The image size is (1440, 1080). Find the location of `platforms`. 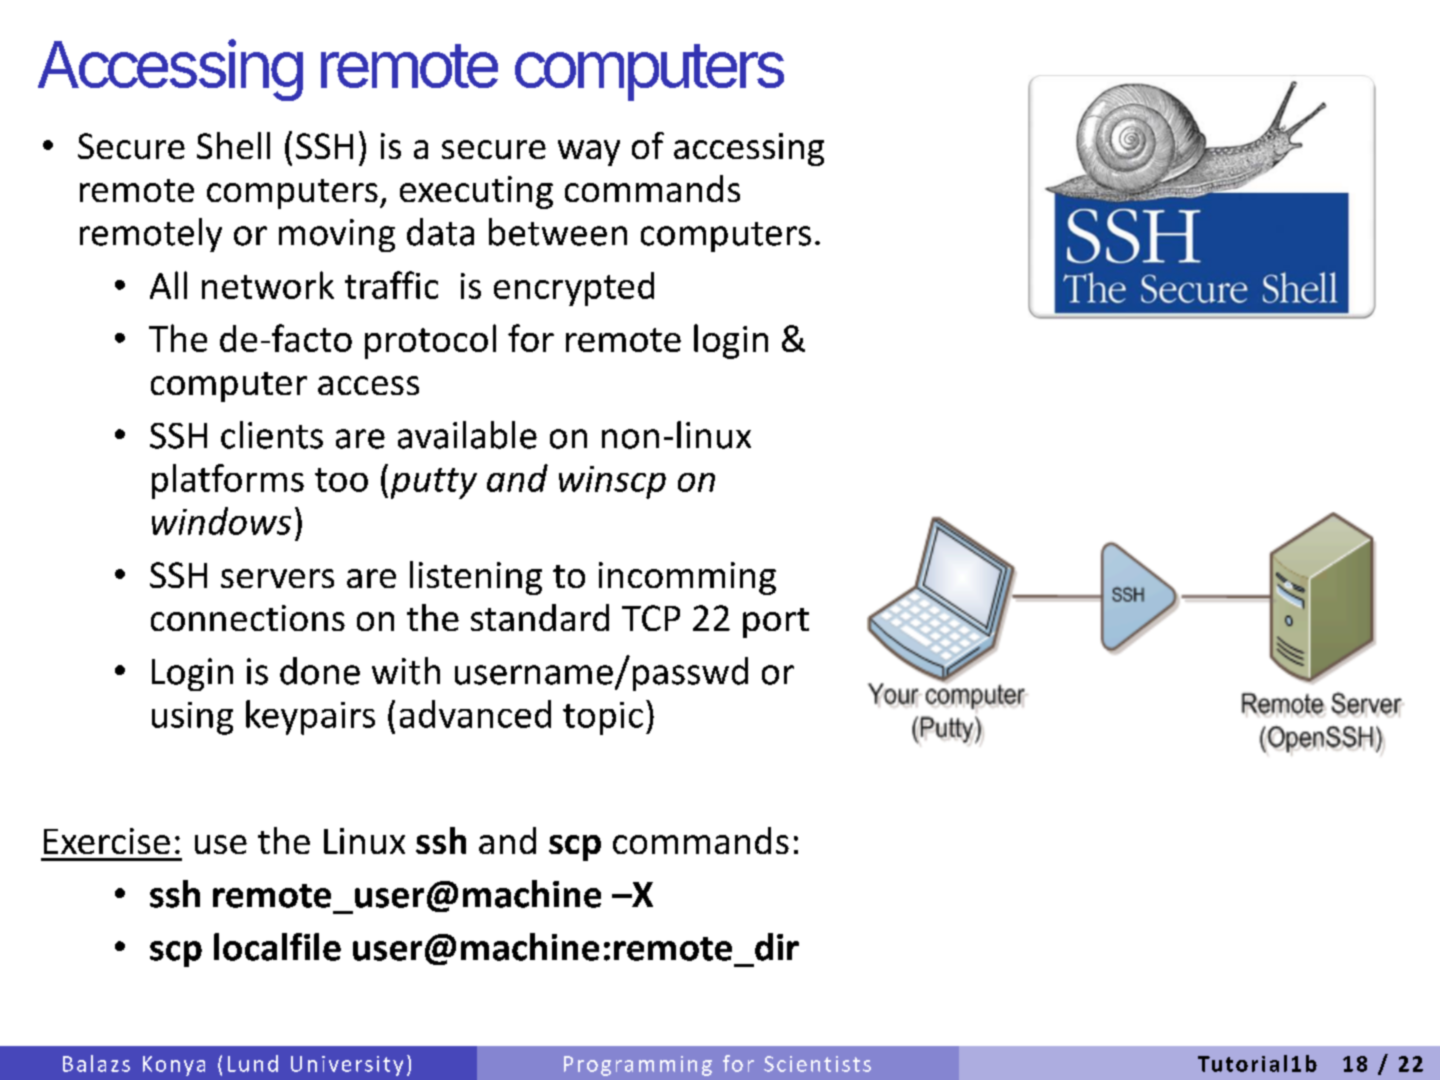

platforms is located at coordinates (228, 481).
